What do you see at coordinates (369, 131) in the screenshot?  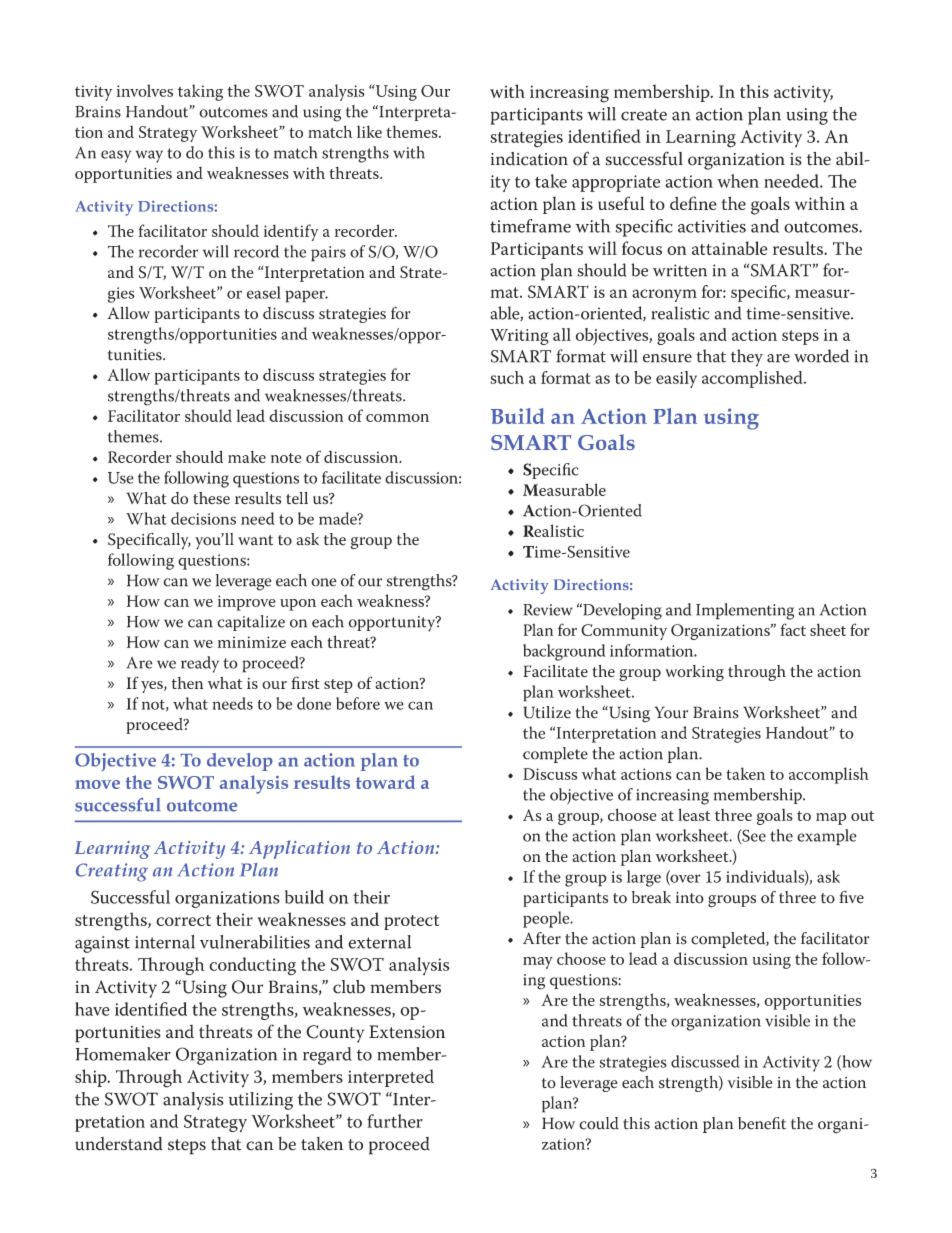 I see `like` at bounding box center [369, 131].
